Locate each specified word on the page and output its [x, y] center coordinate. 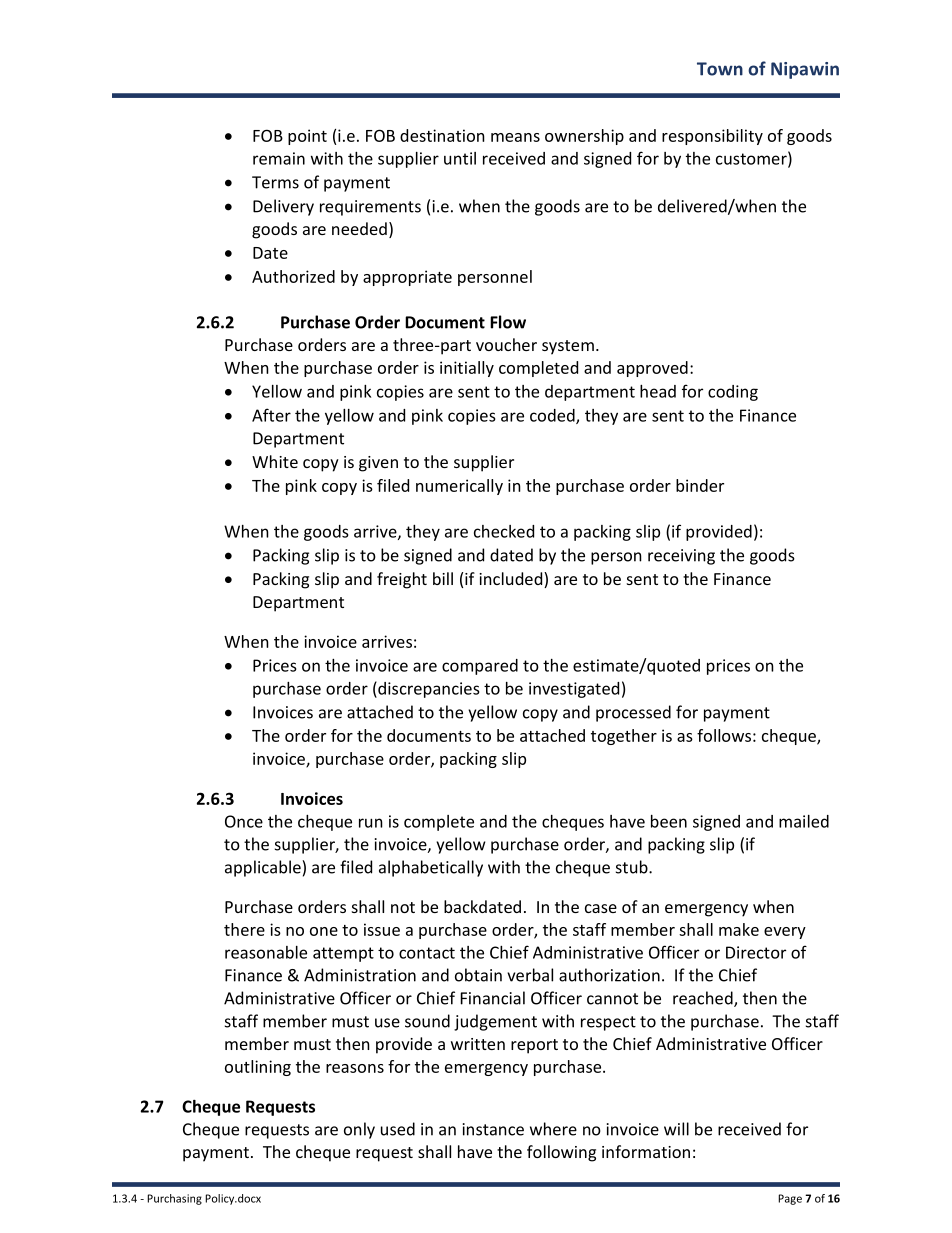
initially [467, 369]
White [275, 461]
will [676, 1129]
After [271, 415]
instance [493, 1129]
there [244, 929]
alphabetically [431, 868]
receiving [681, 557]
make [739, 929]
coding [733, 393]
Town [720, 69]
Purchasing [174, 1199]
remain [279, 158]
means [515, 137]
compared [480, 667]
